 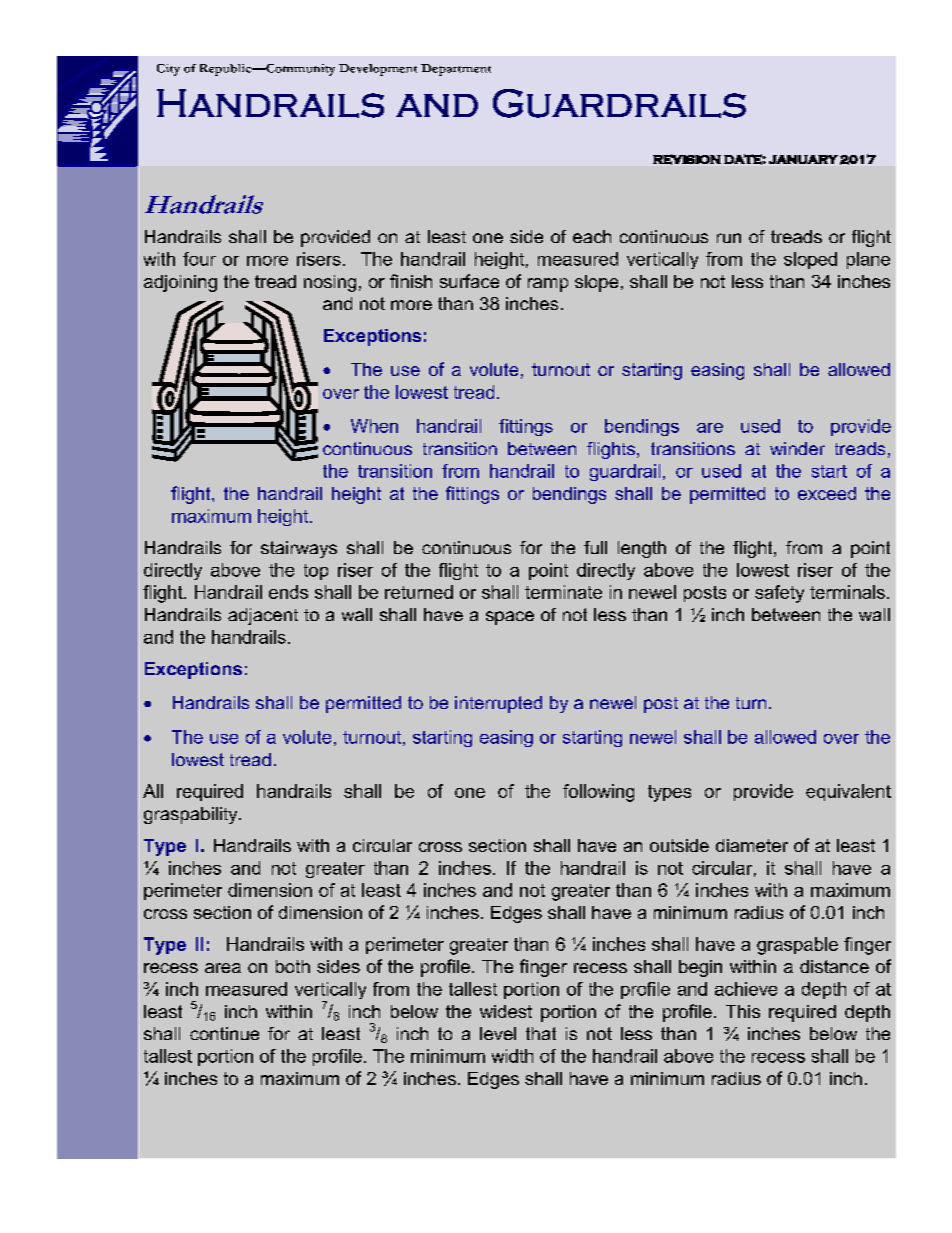 I want to click on Department, so click(x=456, y=70).
